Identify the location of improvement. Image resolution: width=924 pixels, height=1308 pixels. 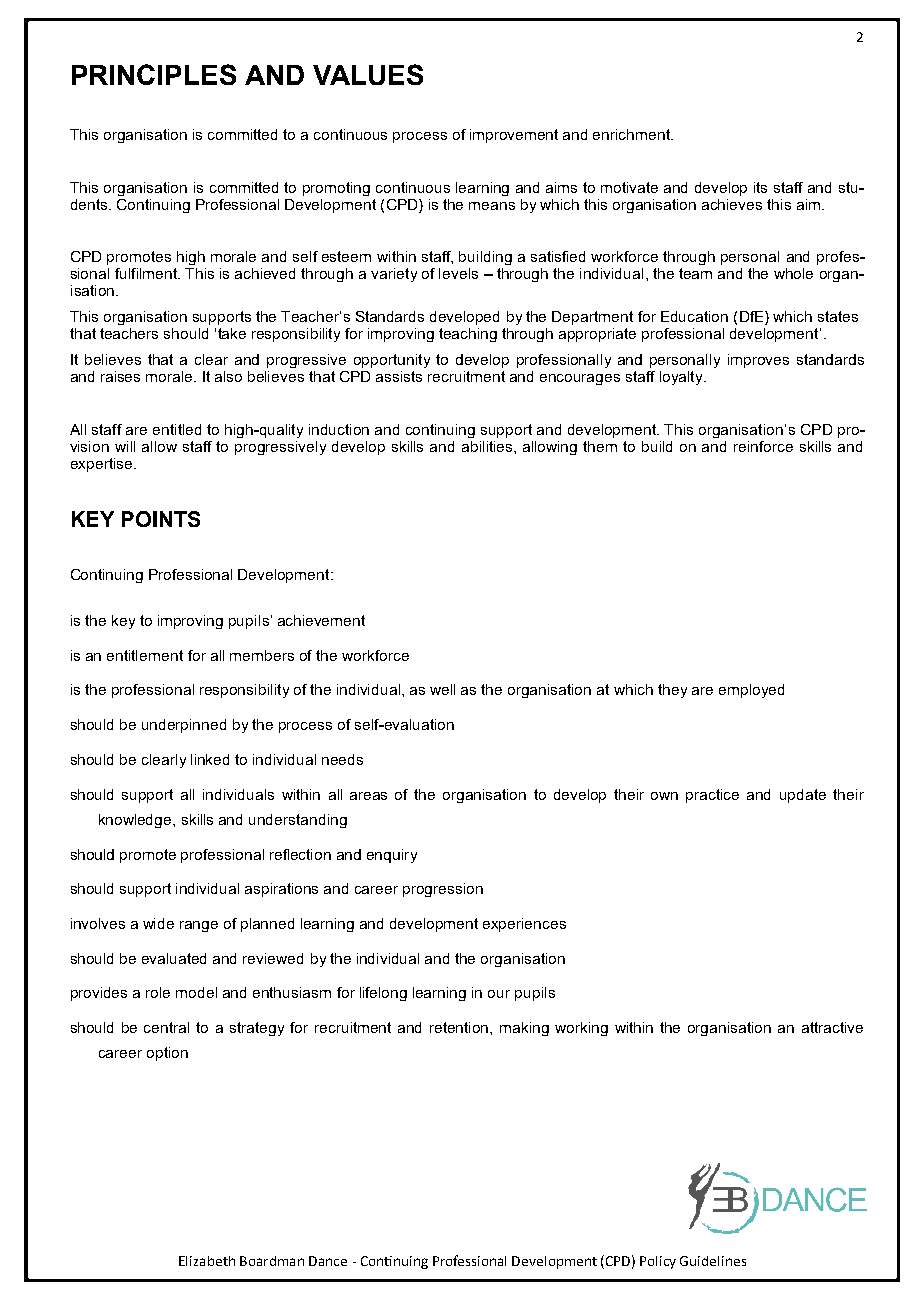
(514, 136).
